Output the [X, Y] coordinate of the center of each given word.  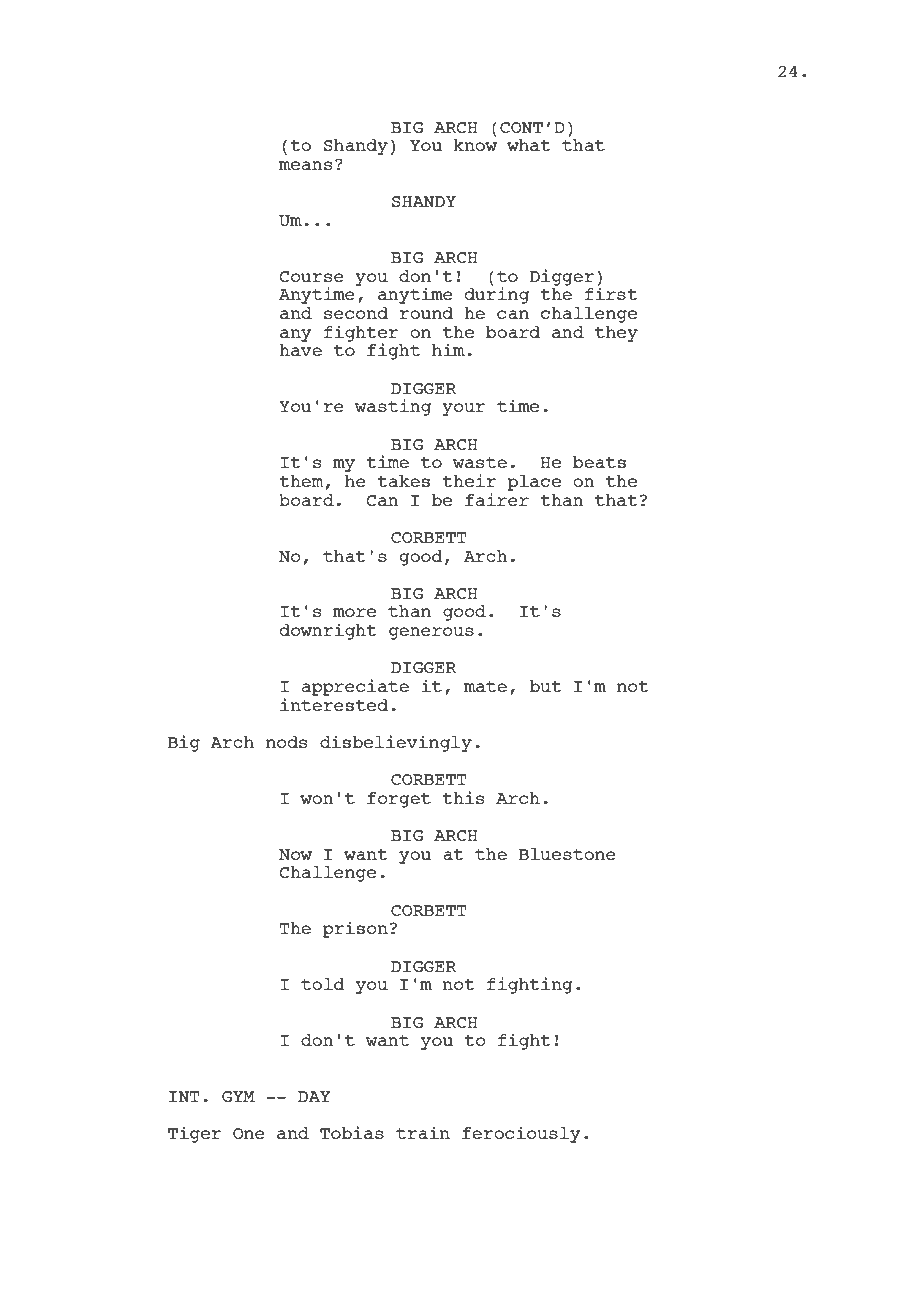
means [305, 165]
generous [431, 633]
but [546, 686]
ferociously [521, 1134]
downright [328, 631]
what [529, 145]
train [423, 1132]
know [475, 145]
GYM [238, 1096]
